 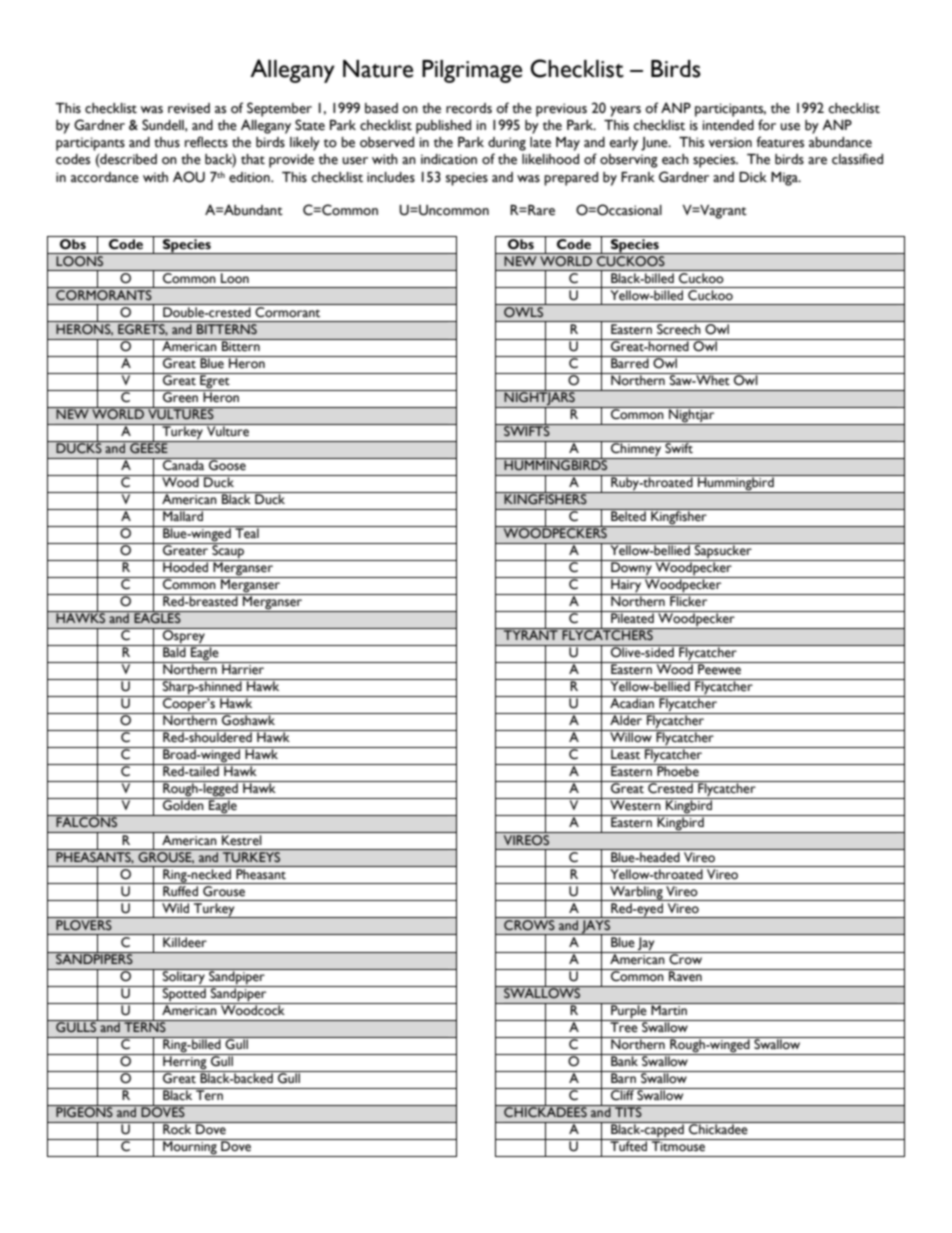 What do you see at coordinates (180, 890) in the screenshot?
I see `Ruffed` at bounding box center [180, 890].
